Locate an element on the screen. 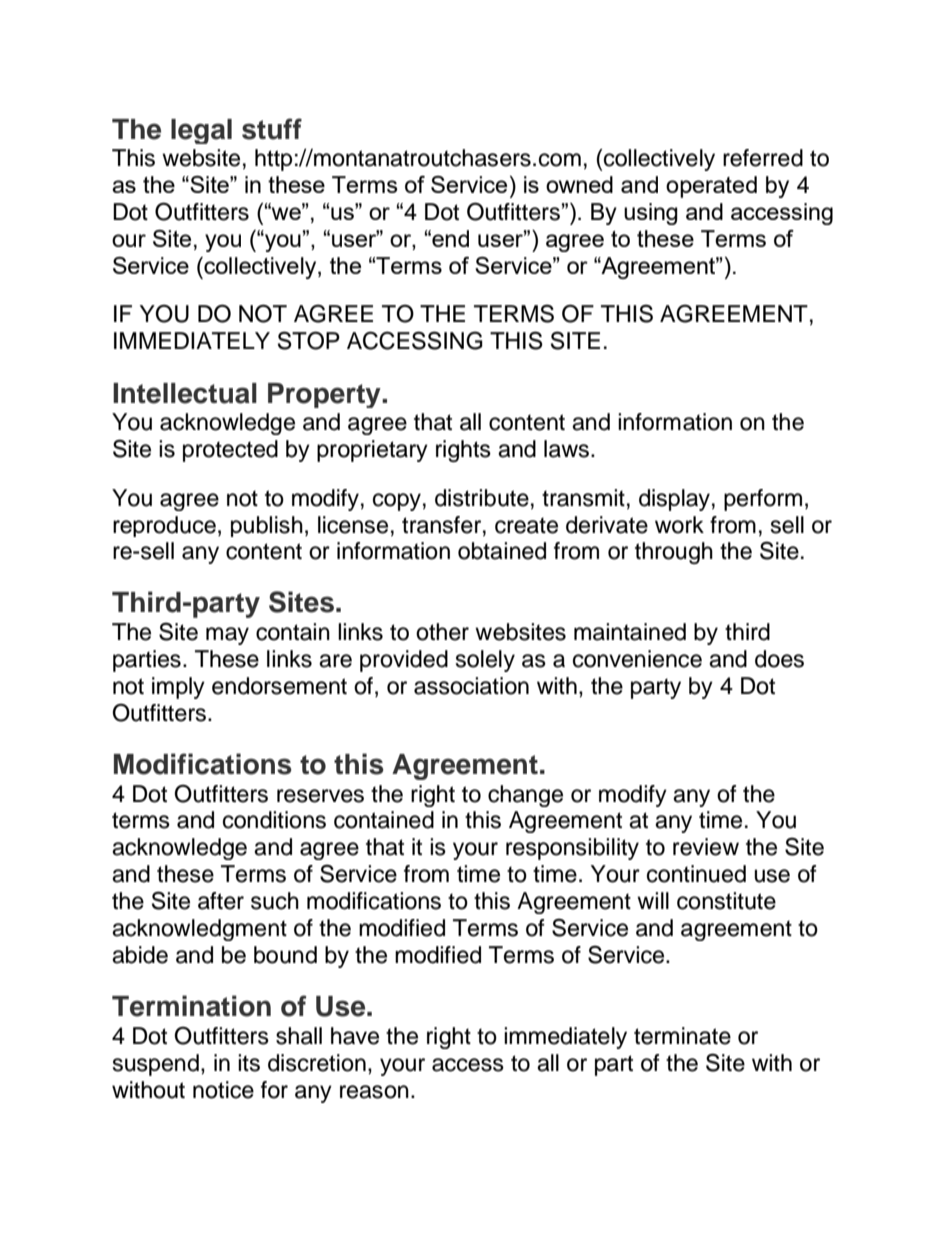 This screenshot has height=1233, width=952. conditions is located at coordinates (274, 820).
